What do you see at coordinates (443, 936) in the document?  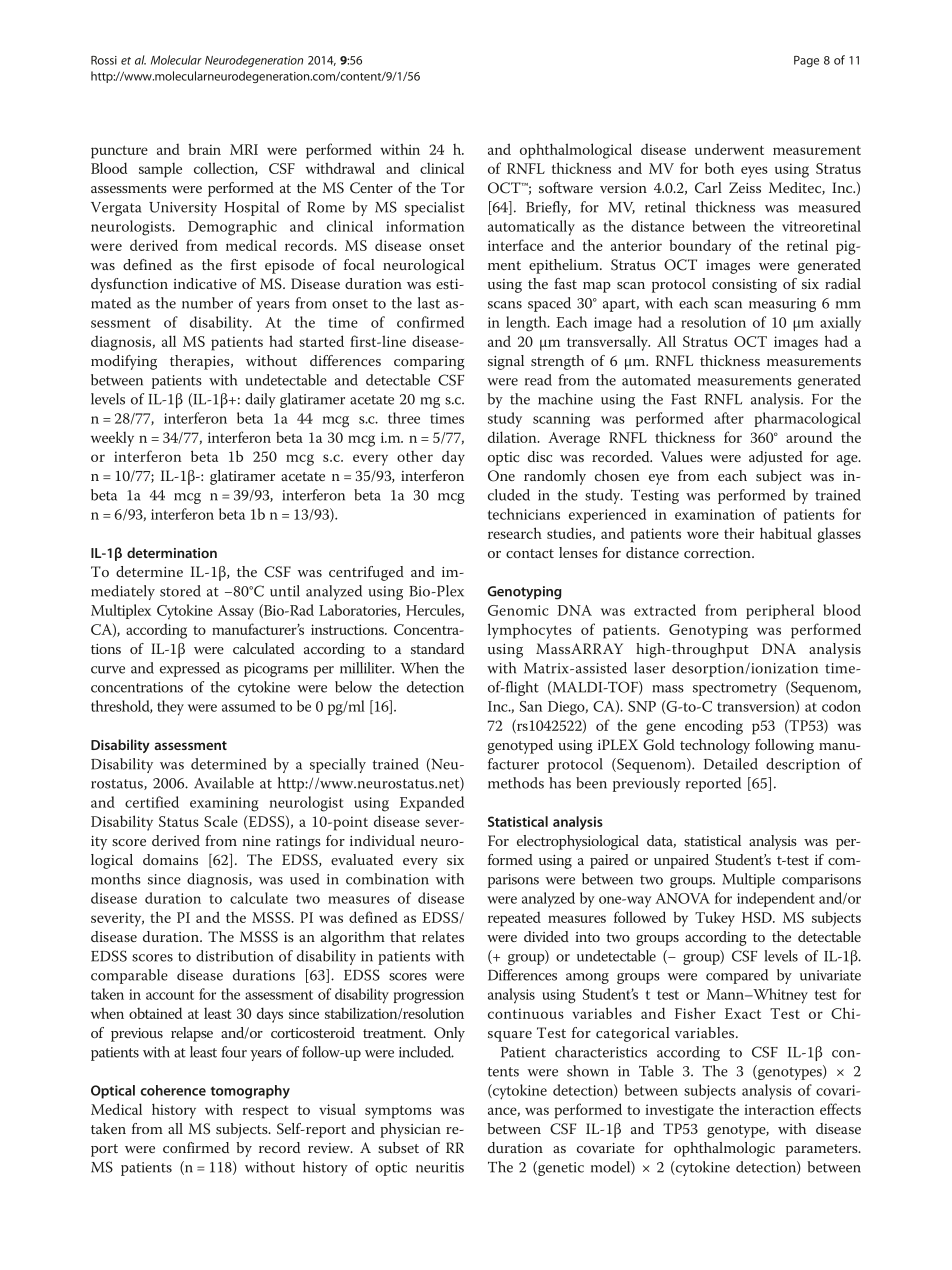 I see `relates` at bounding box center [443, 936].
